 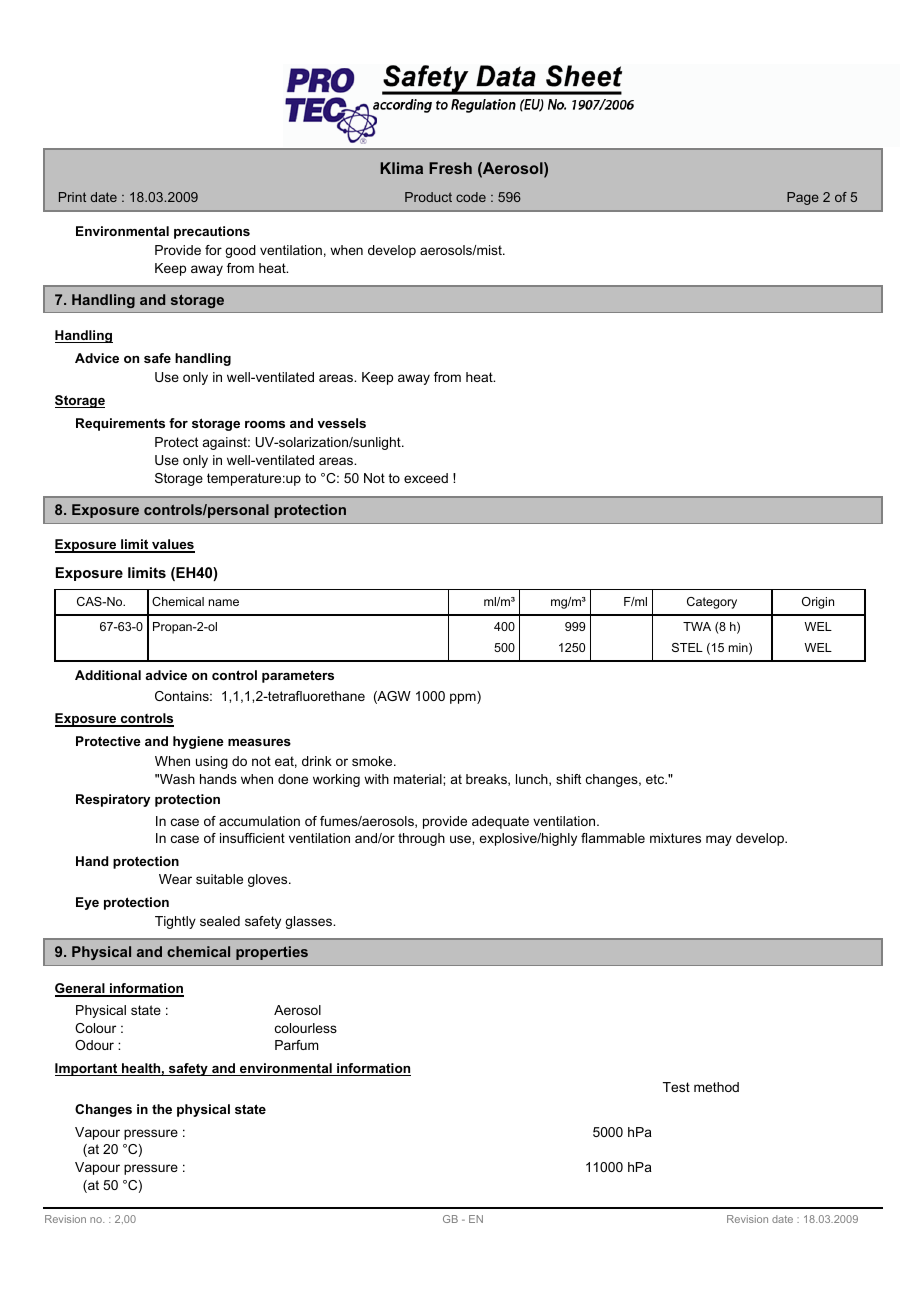 I want to click on hygiene, so click(x=198, y=742).
